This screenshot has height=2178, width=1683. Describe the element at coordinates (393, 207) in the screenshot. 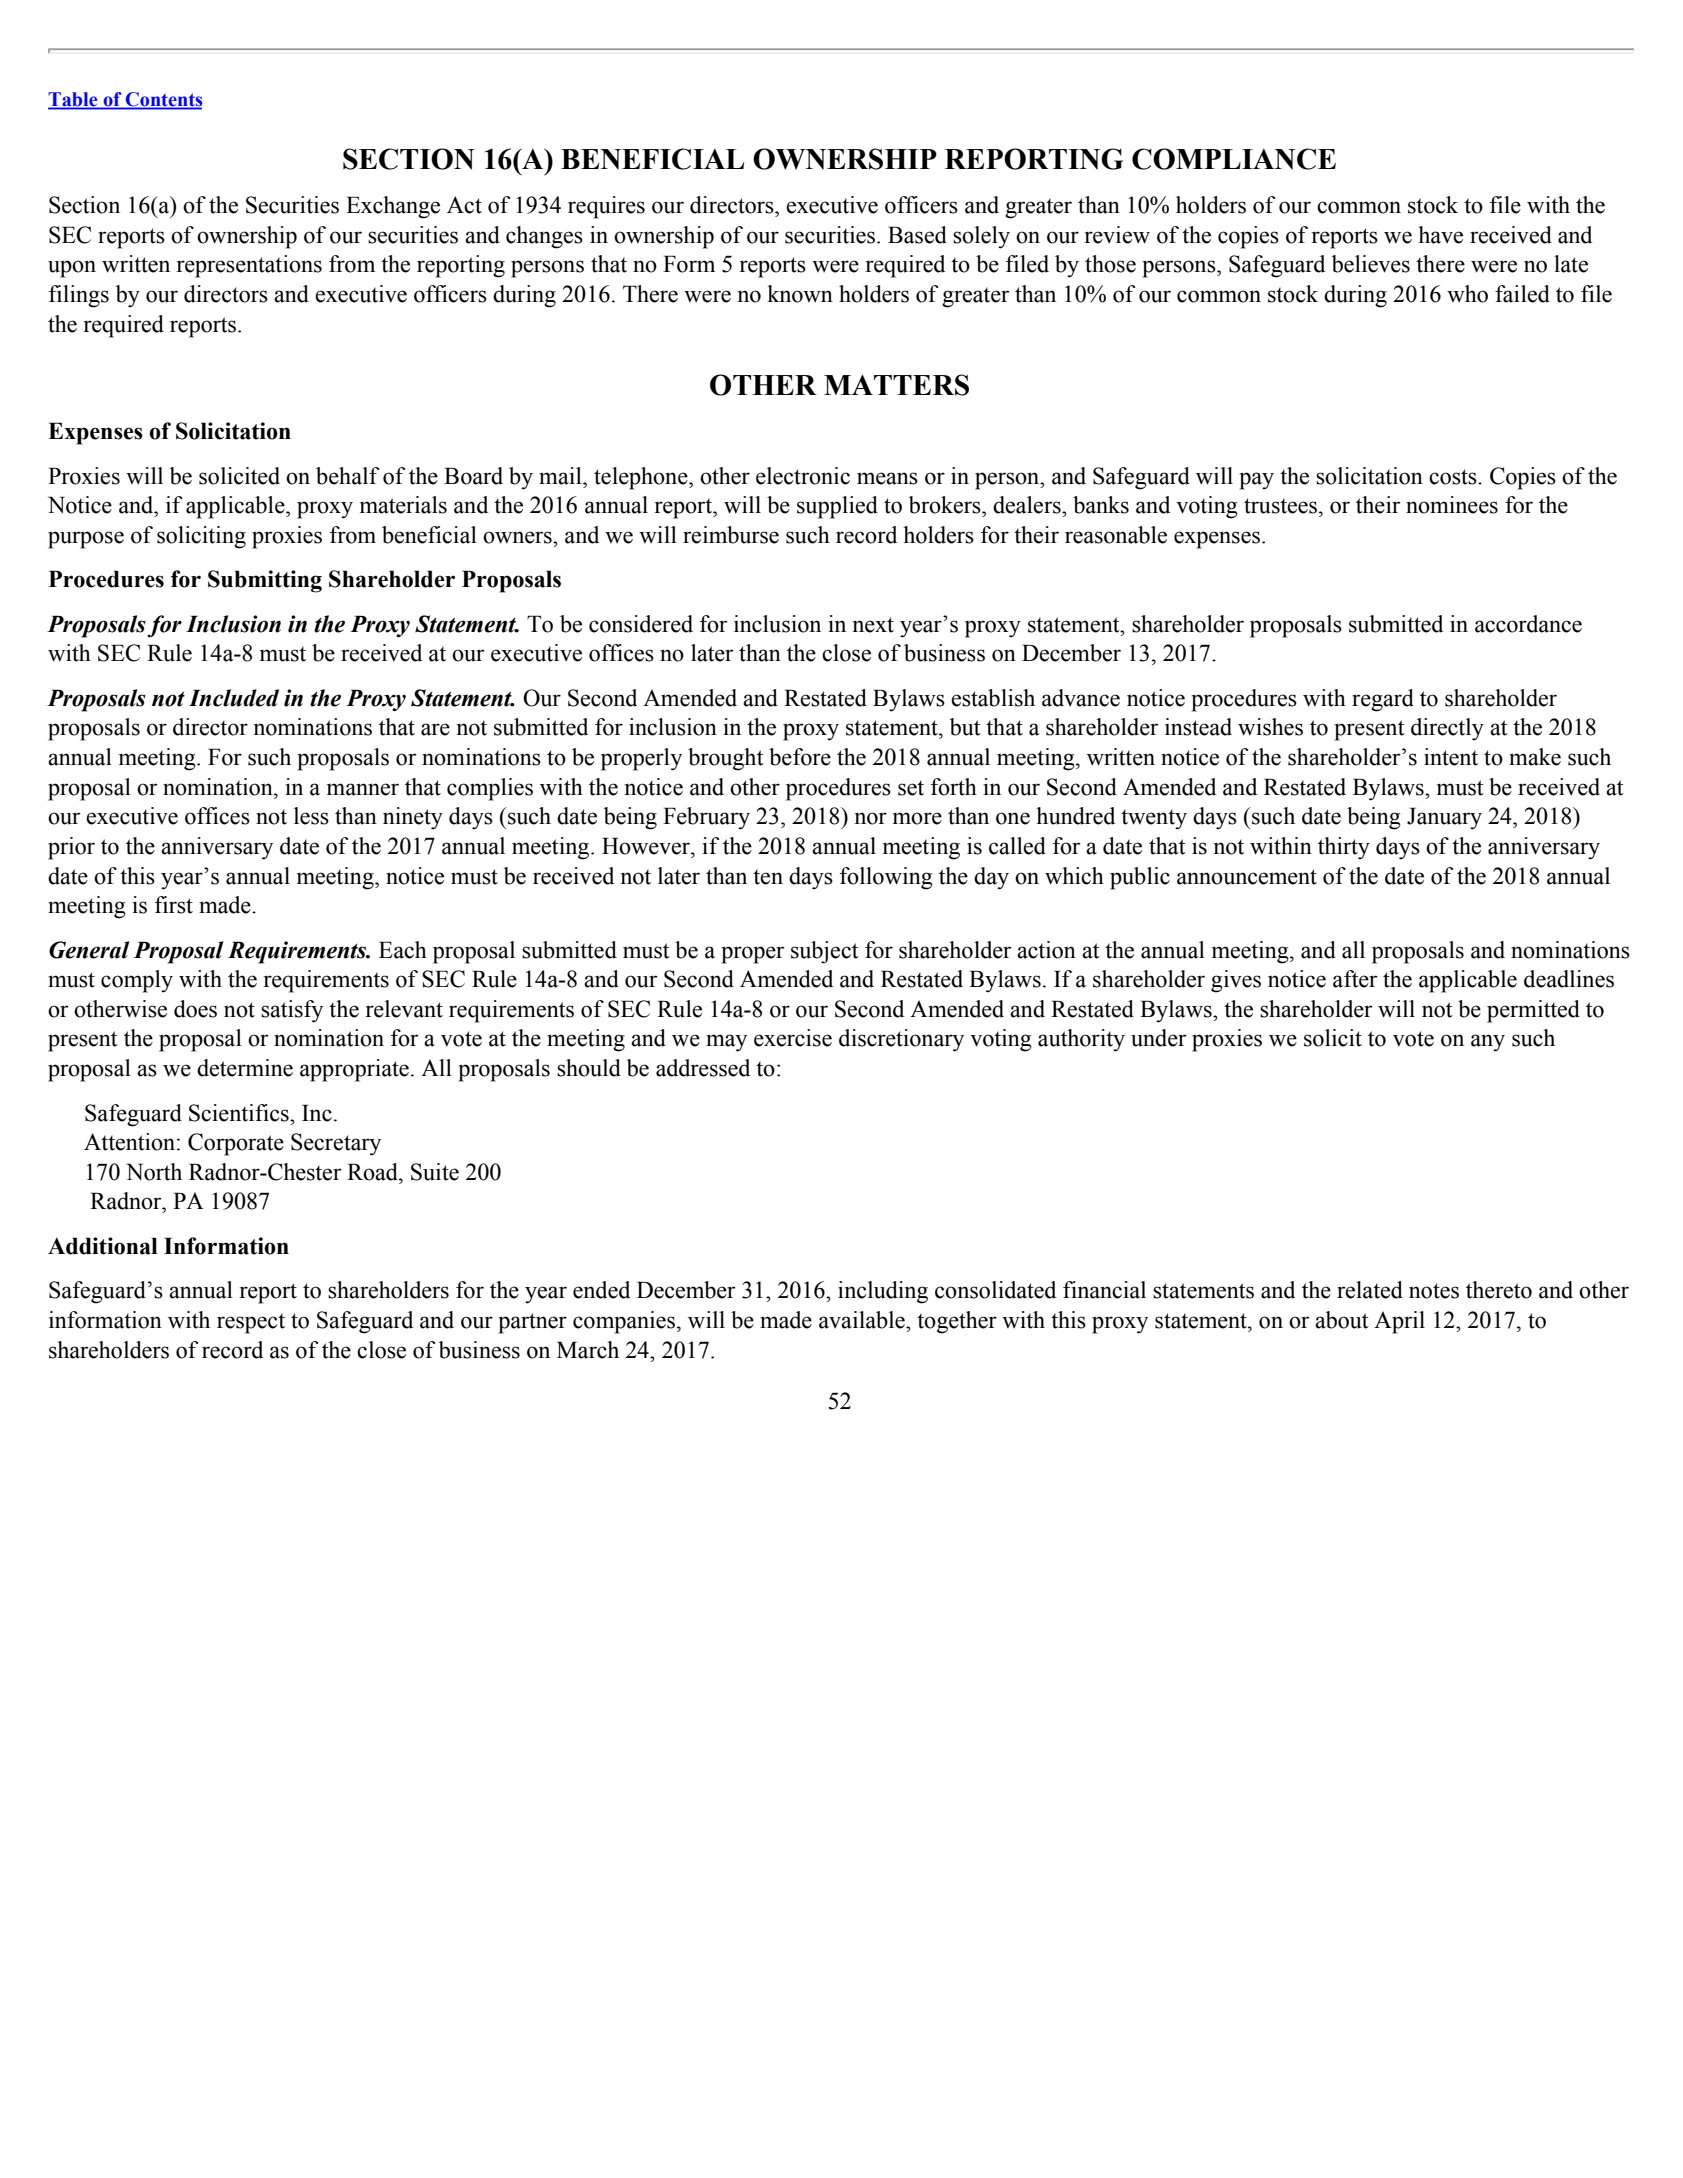

I see `Exchange` at that location.
